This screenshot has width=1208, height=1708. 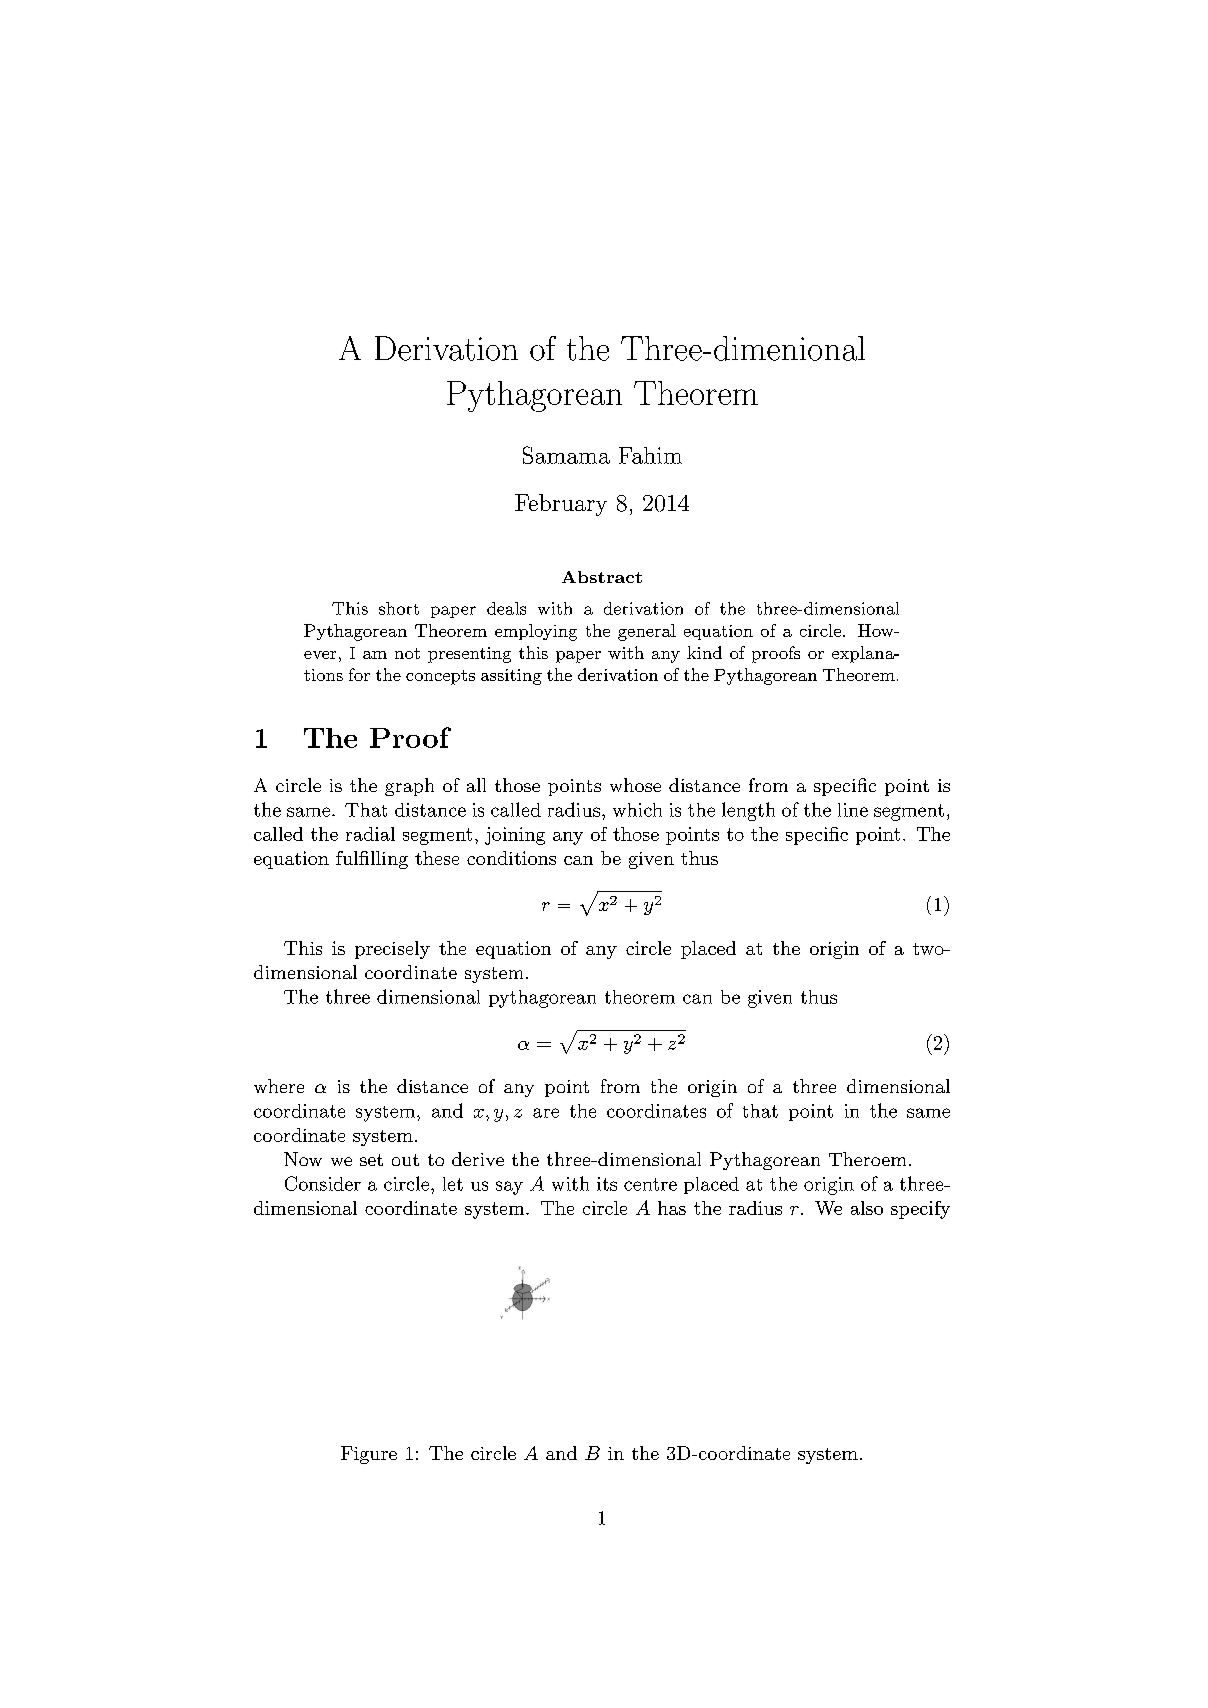 I want to click on has, so click(x=672, y=1208).
